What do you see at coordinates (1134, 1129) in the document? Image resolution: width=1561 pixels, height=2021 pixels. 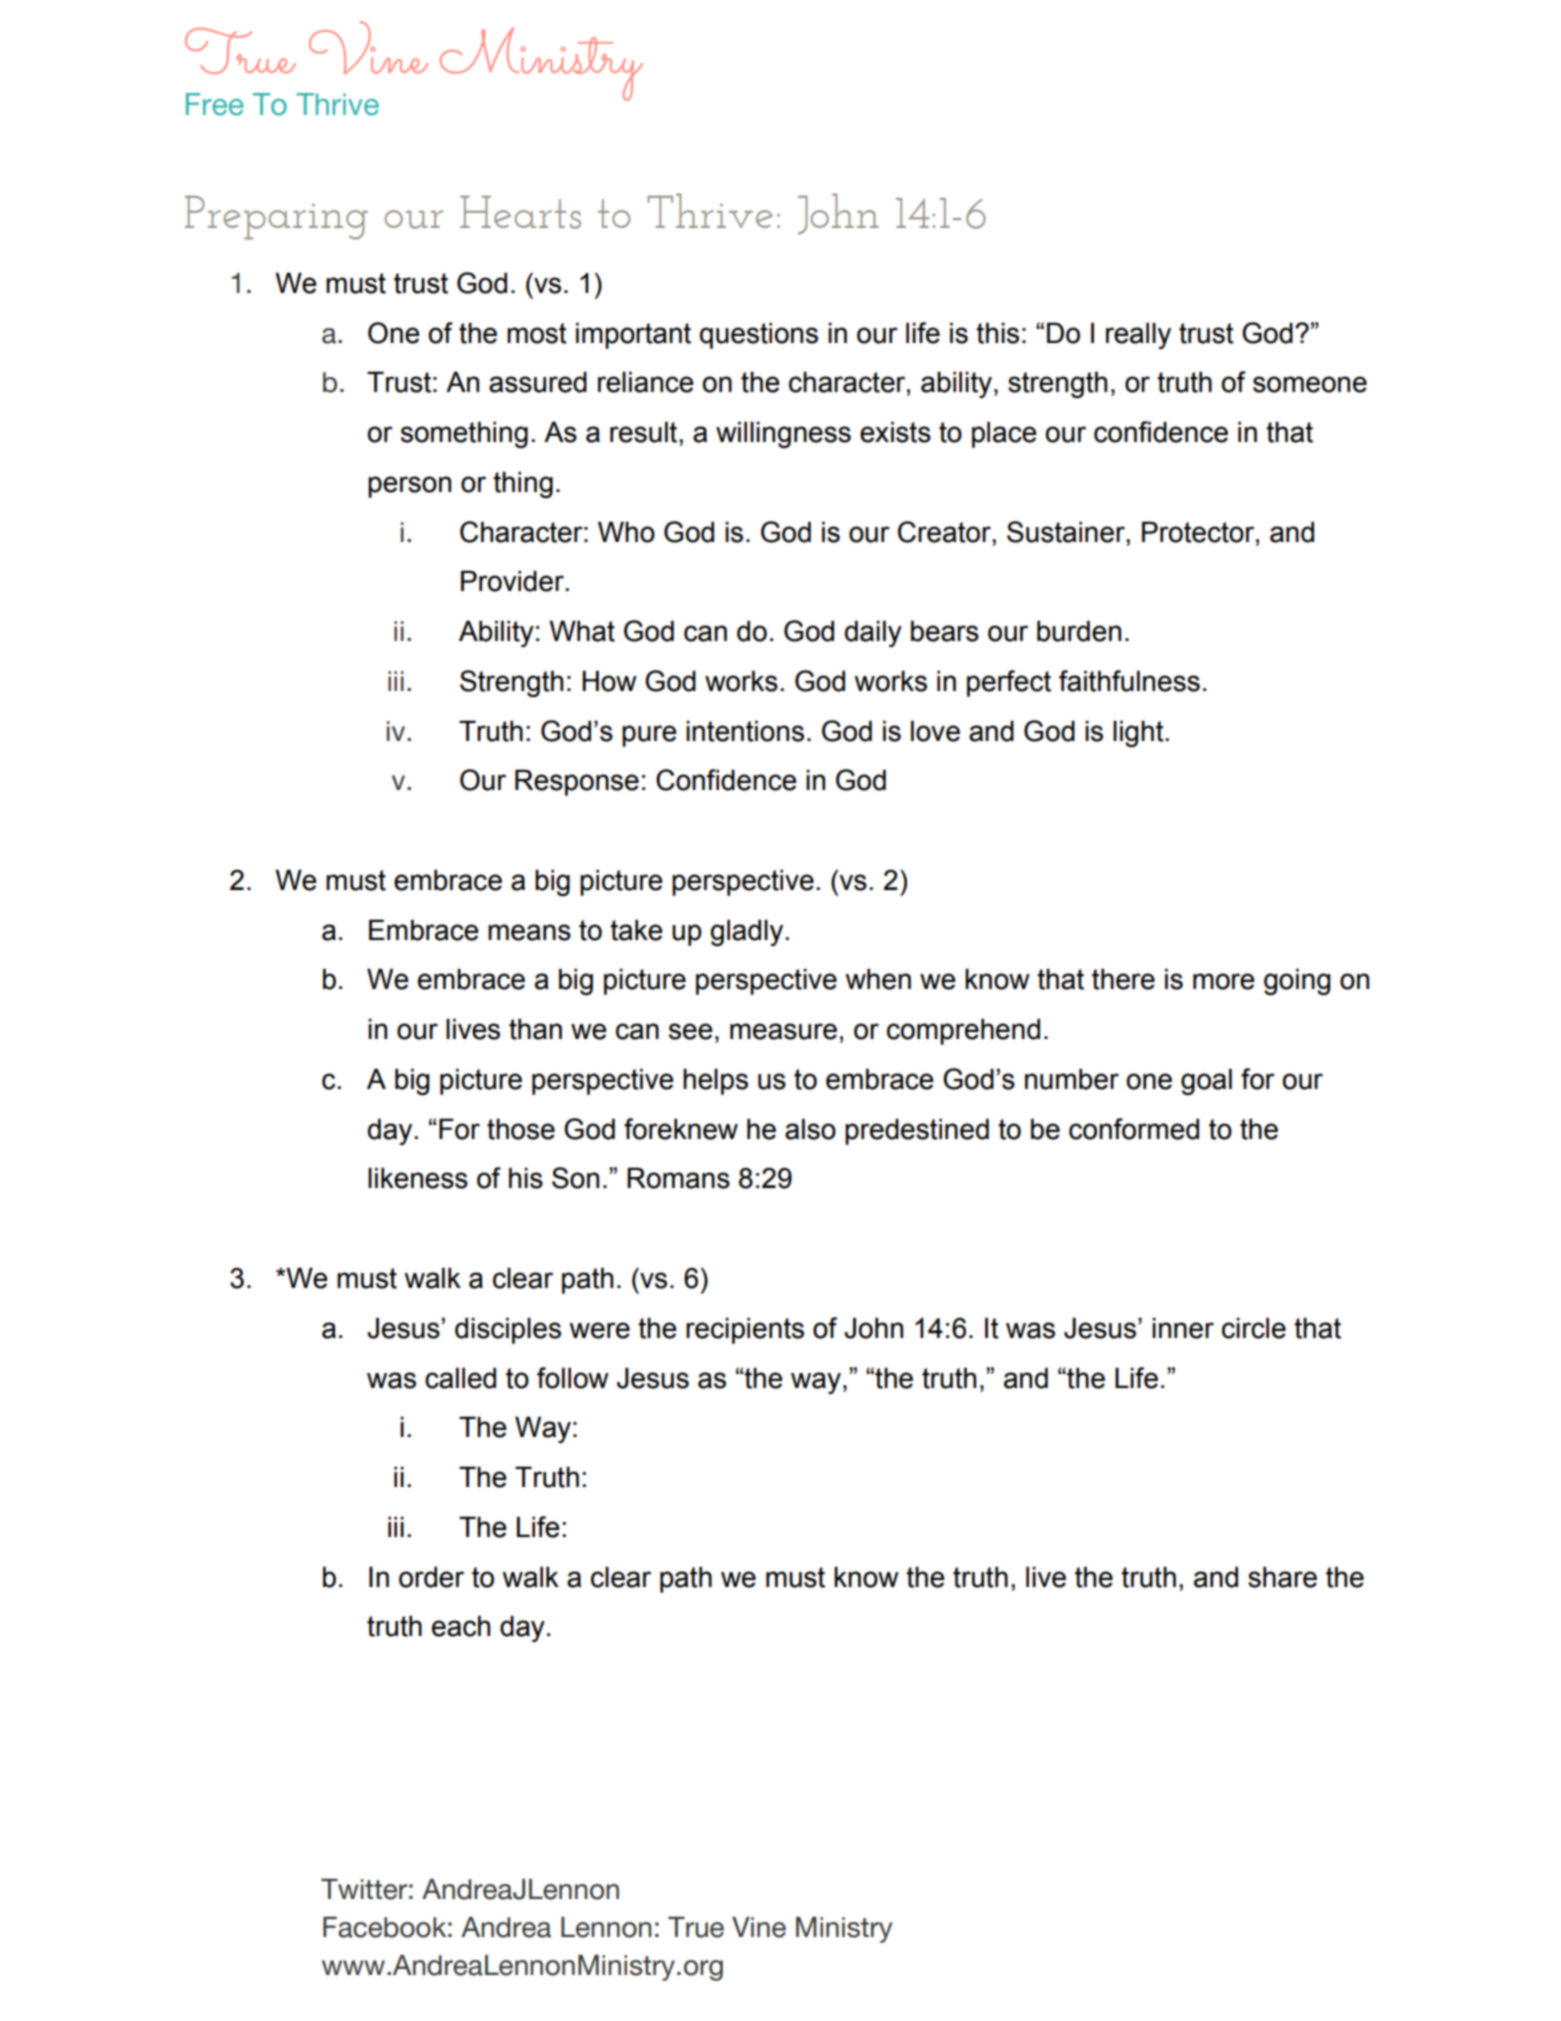 I see `conformed` at bounding box center [1134, 1129].
